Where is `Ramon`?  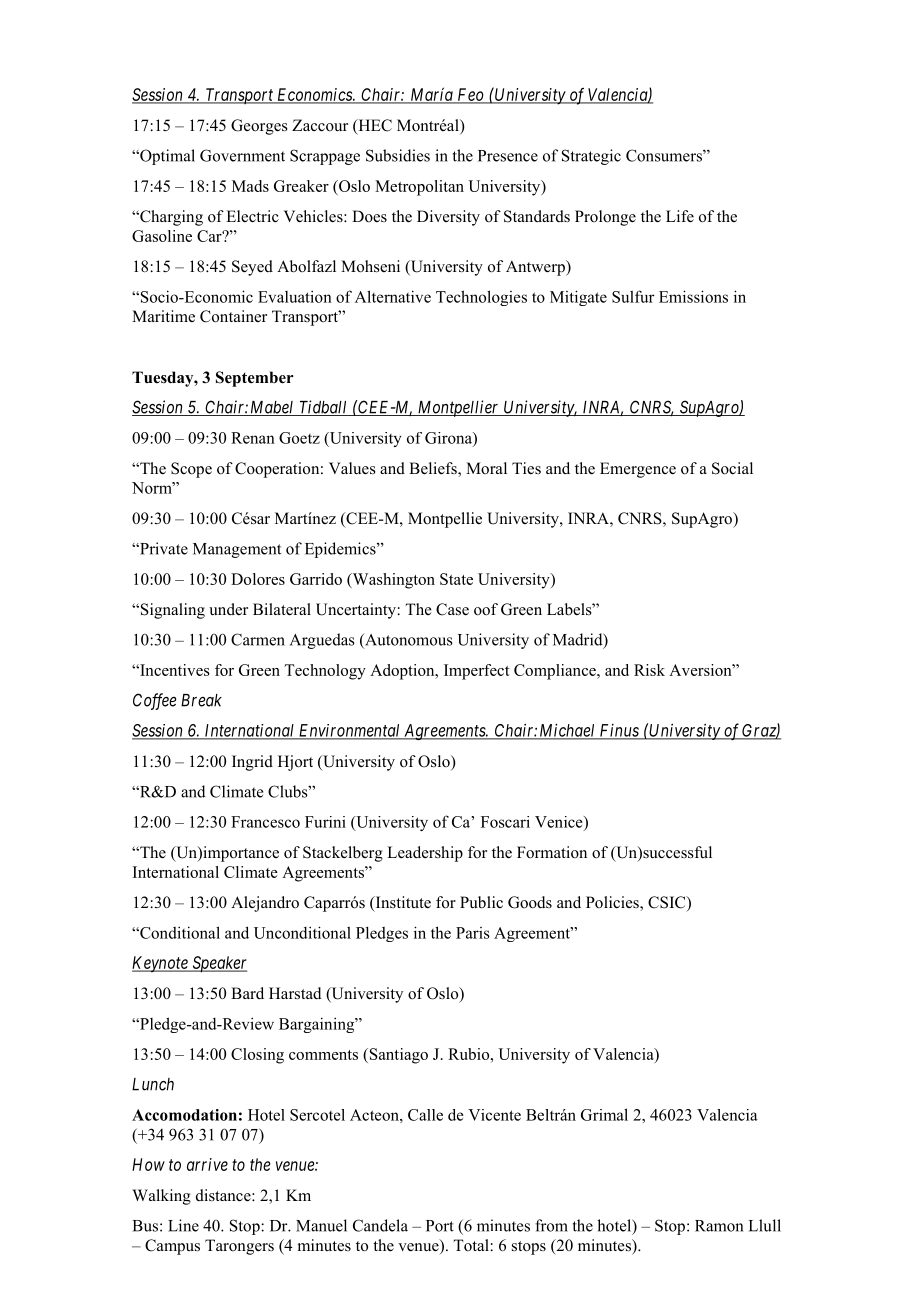
Ramon is located at coordinates (719, 1226).
